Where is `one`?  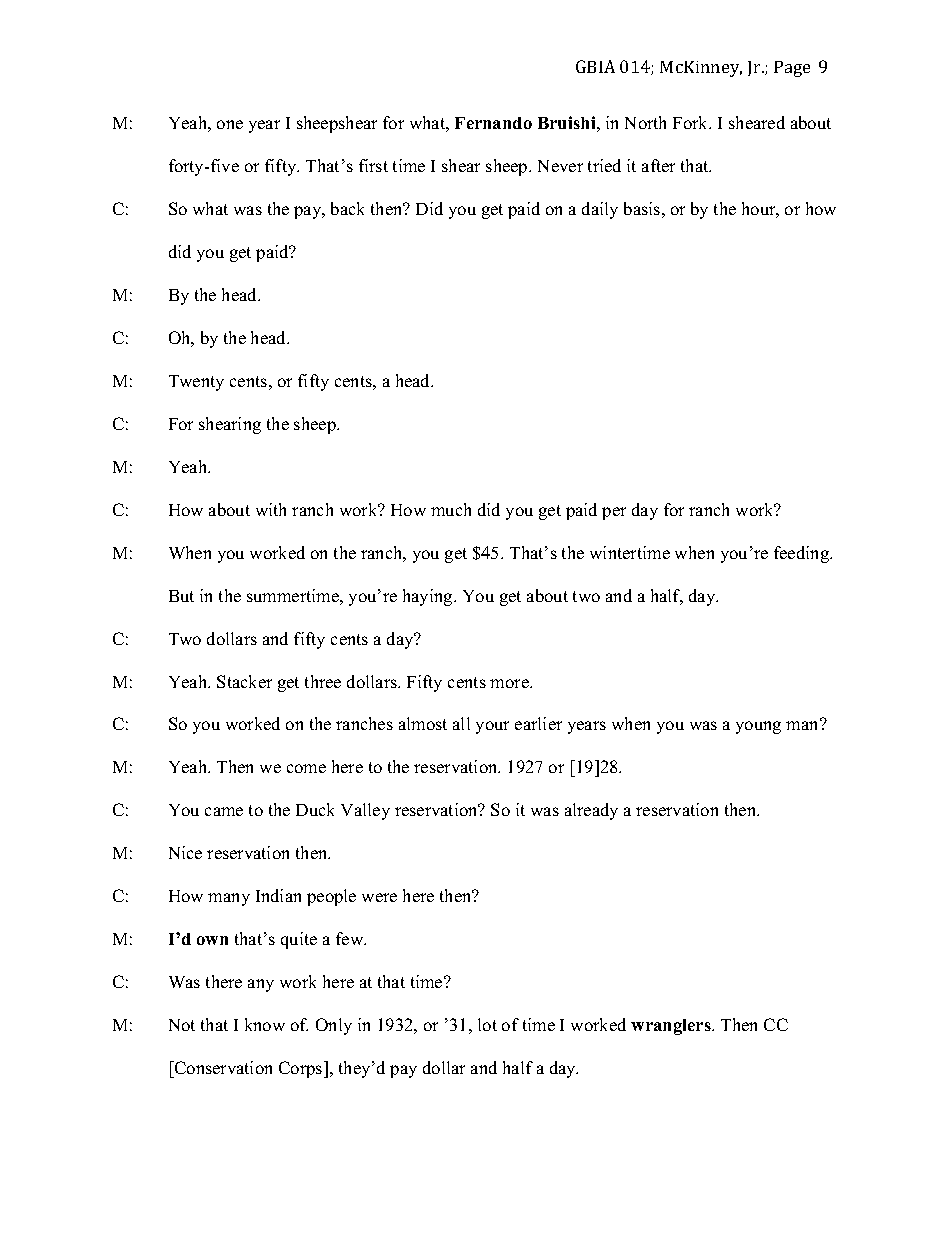 one is located at coordinates (230, 124).
